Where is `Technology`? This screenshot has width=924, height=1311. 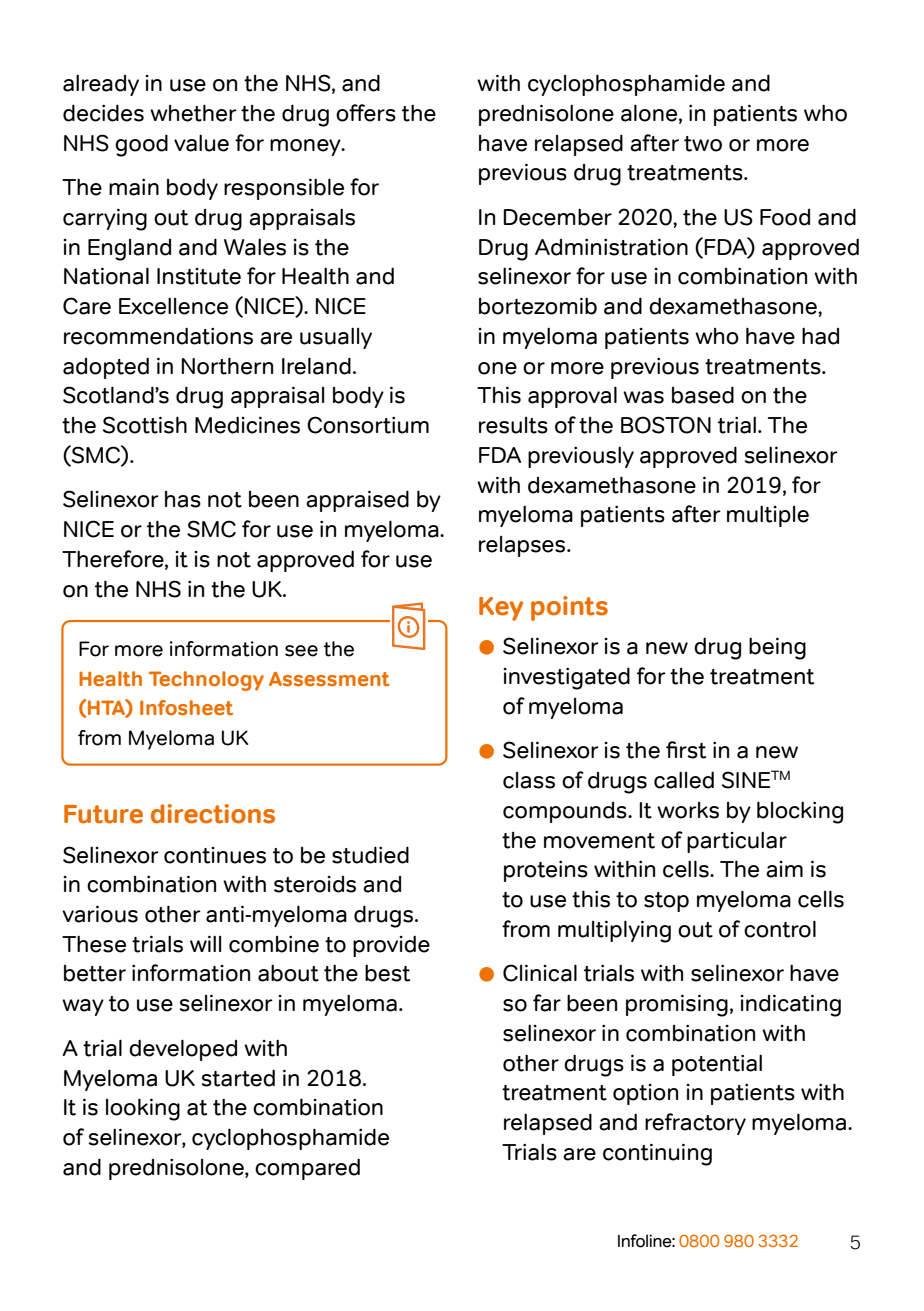
Technology is located at coordinates (206, 681).
